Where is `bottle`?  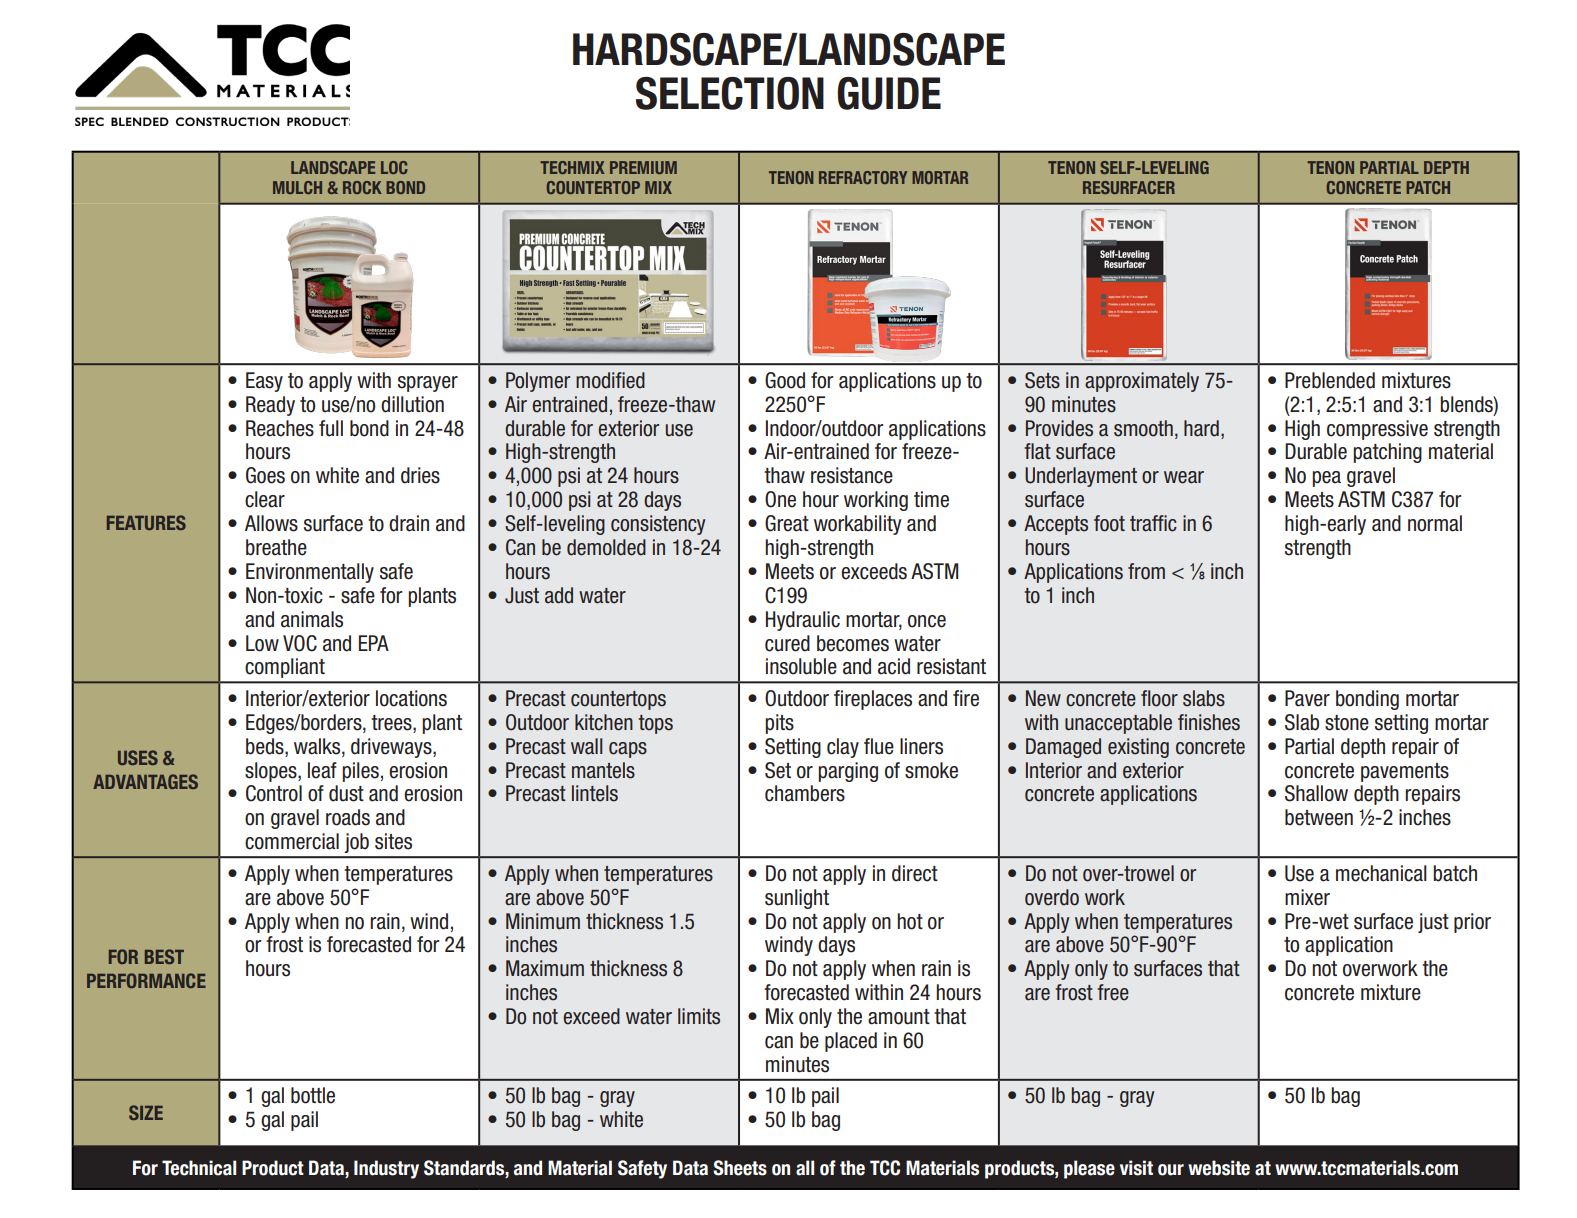 bottle is located at coordinates (313, 1095).
